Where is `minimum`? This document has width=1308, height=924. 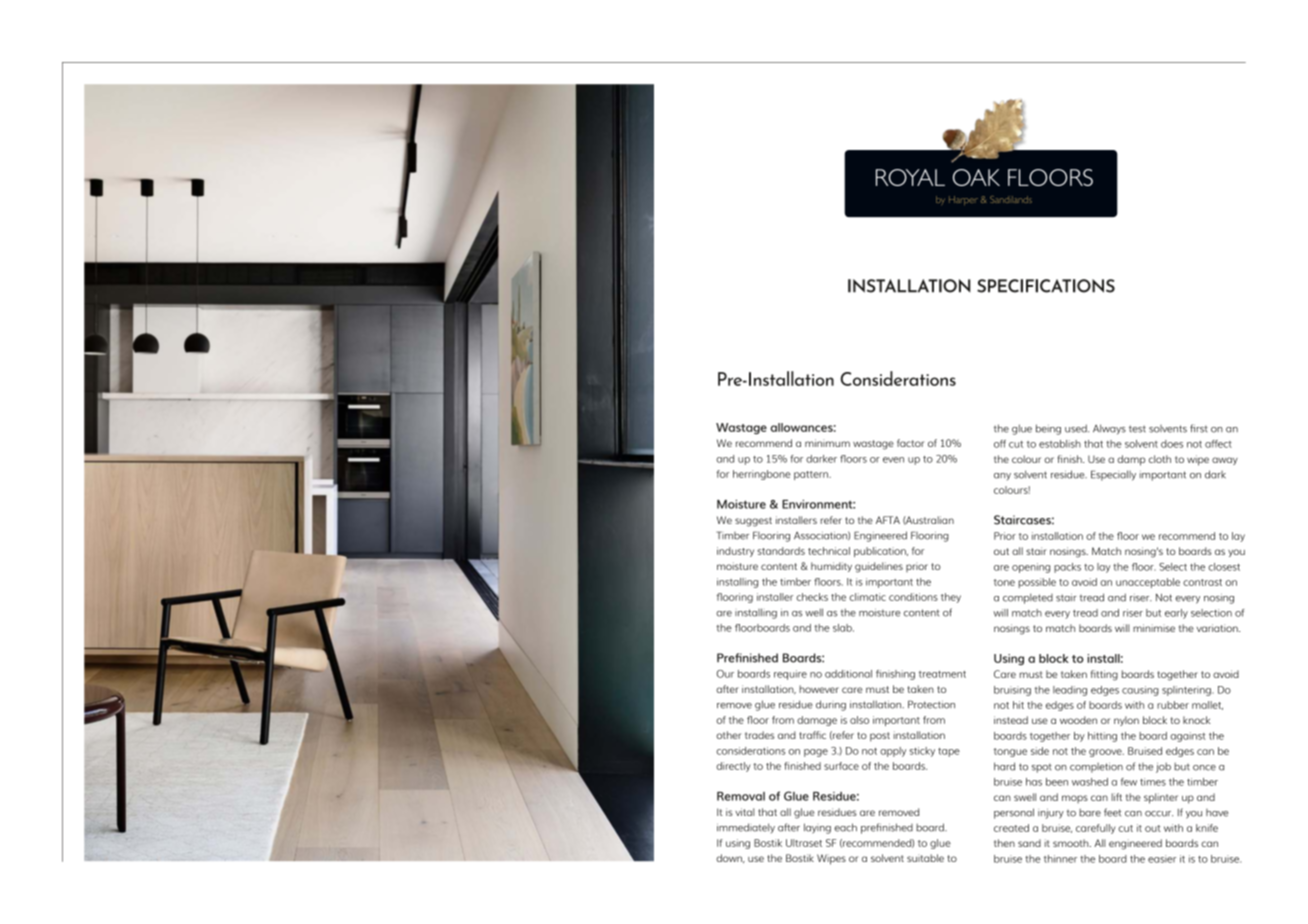 minimum is located at coordinates (827, 443).
